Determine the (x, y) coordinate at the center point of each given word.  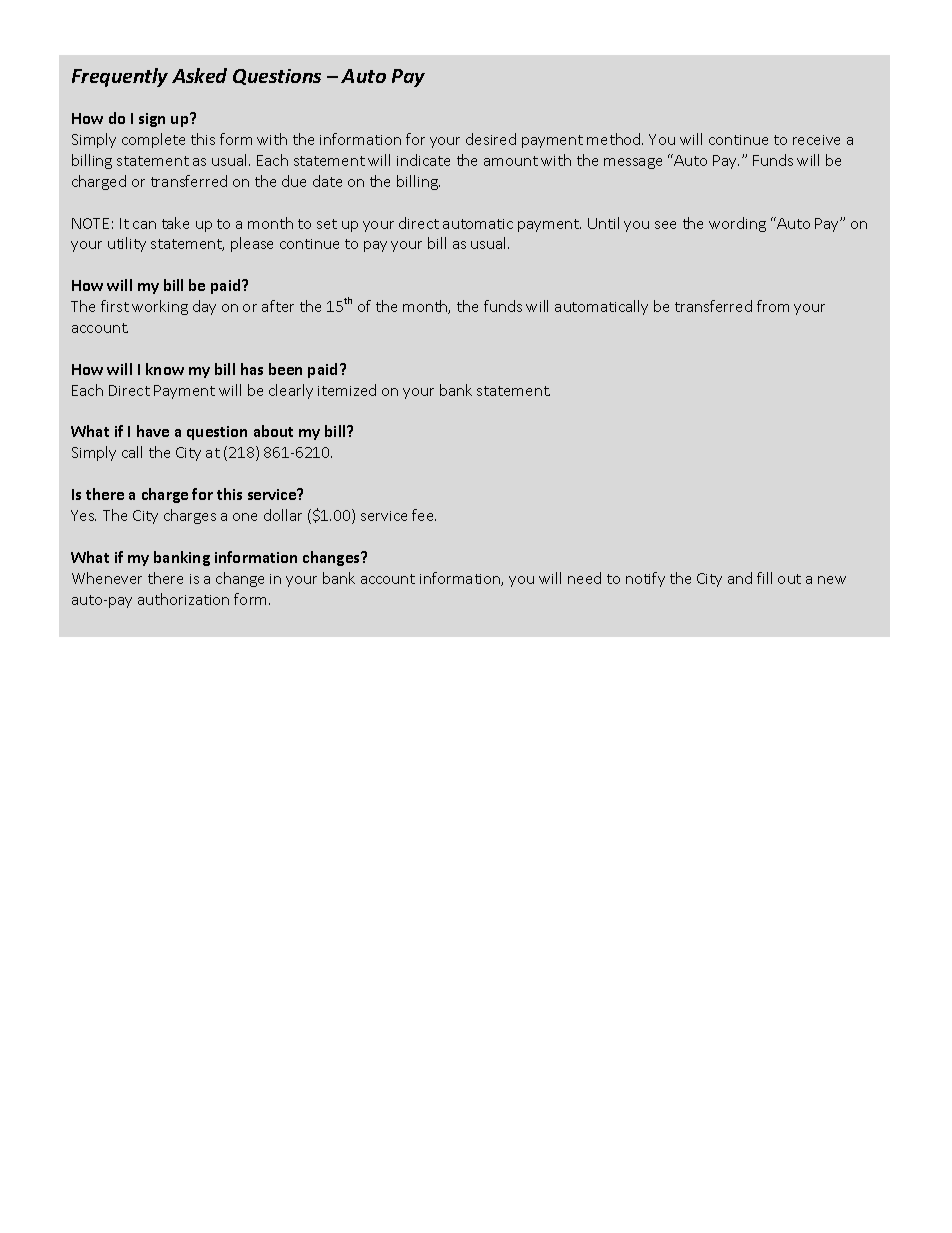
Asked (199, 75)
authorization (183, 599)
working (160, 307)
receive (816, 140)
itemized (347, 390)
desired (491, 139)
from (773, 306)
